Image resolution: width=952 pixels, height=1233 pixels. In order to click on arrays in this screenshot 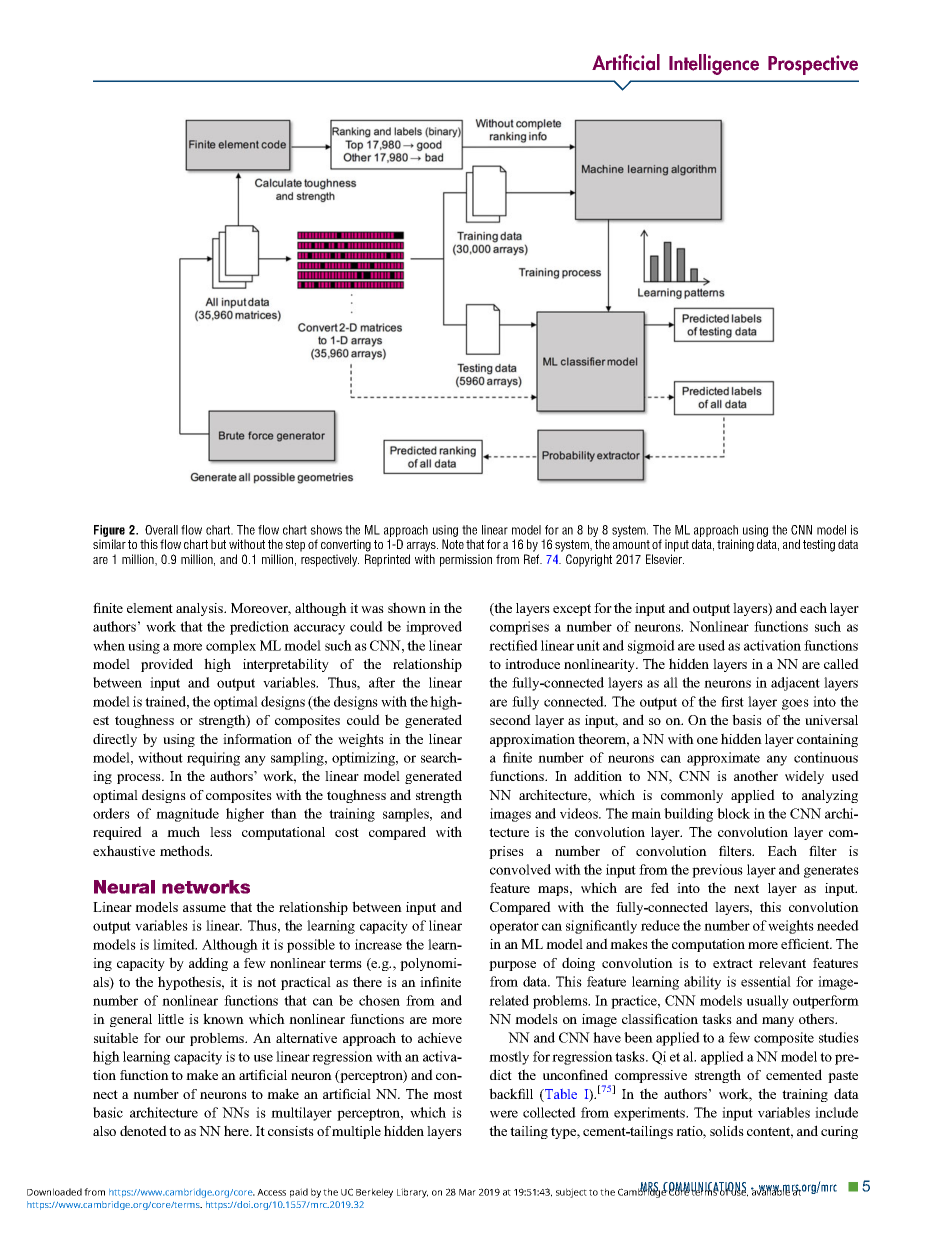, I will do `click(422, 547)`.
